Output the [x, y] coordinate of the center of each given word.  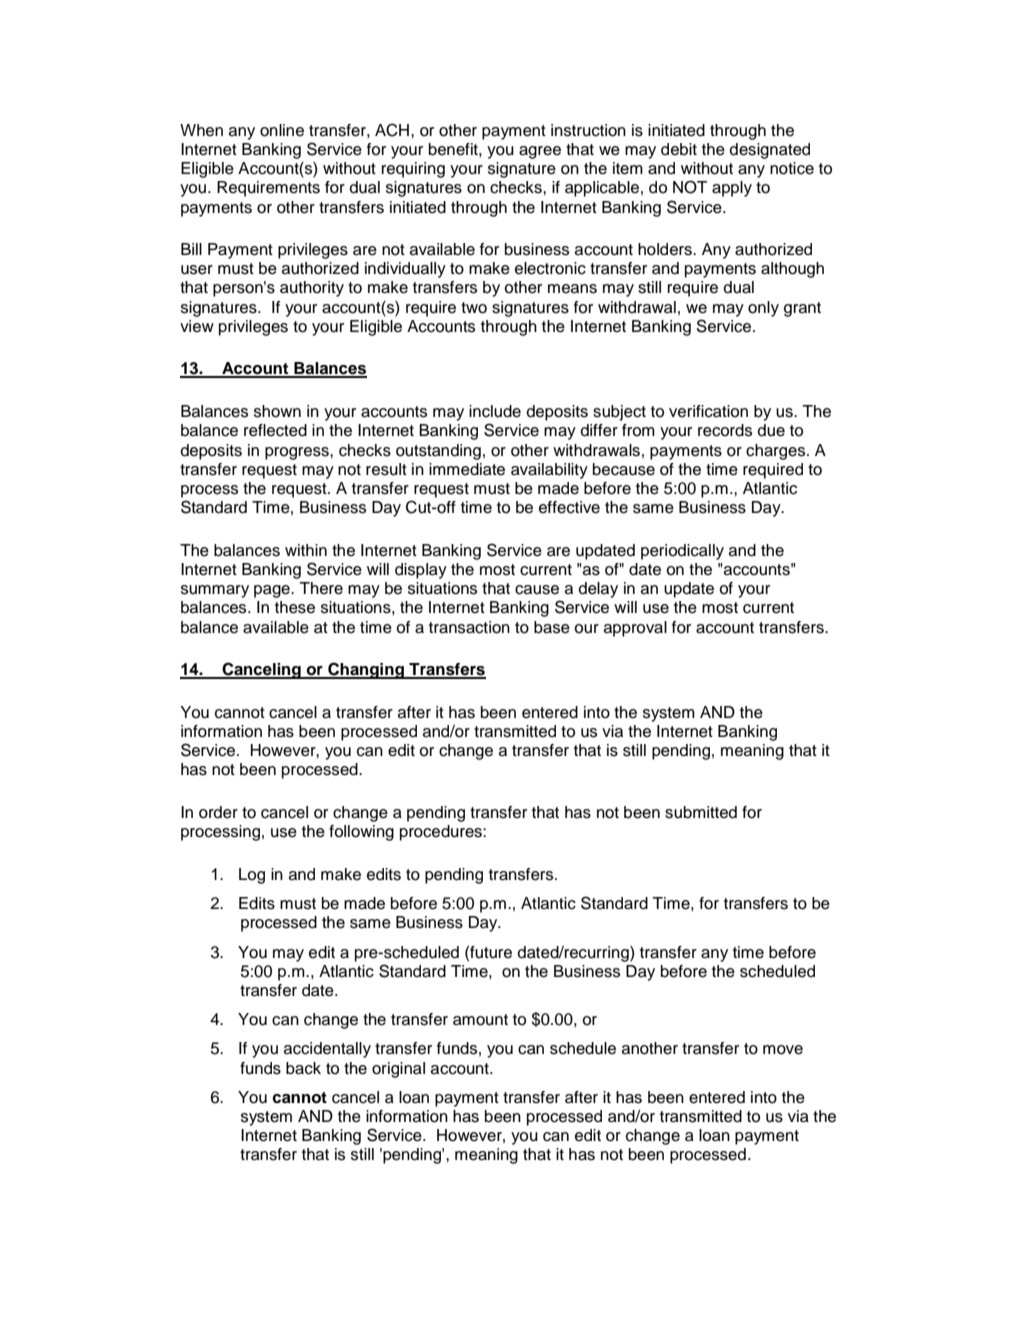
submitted [701, 812]
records [725, 430]
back [303, 1068]
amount [480, 1020]
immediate [467, 469]
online [282, 130]
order [218, 812]
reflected [275, 430]
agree [540, 152]
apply [732, 189]
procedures [442, 833]
